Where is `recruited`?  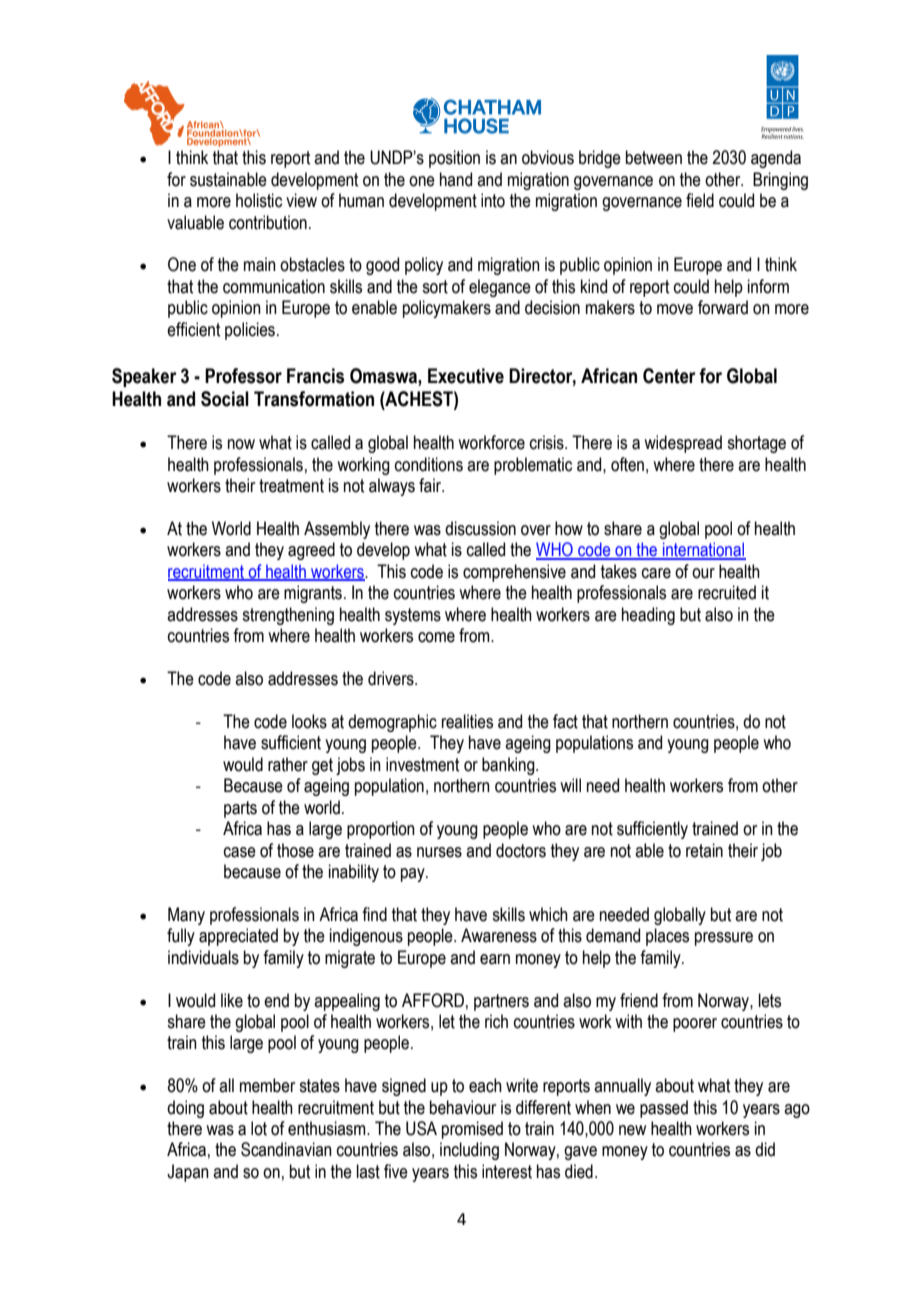
recruited is located at coordinates (727, 592).
